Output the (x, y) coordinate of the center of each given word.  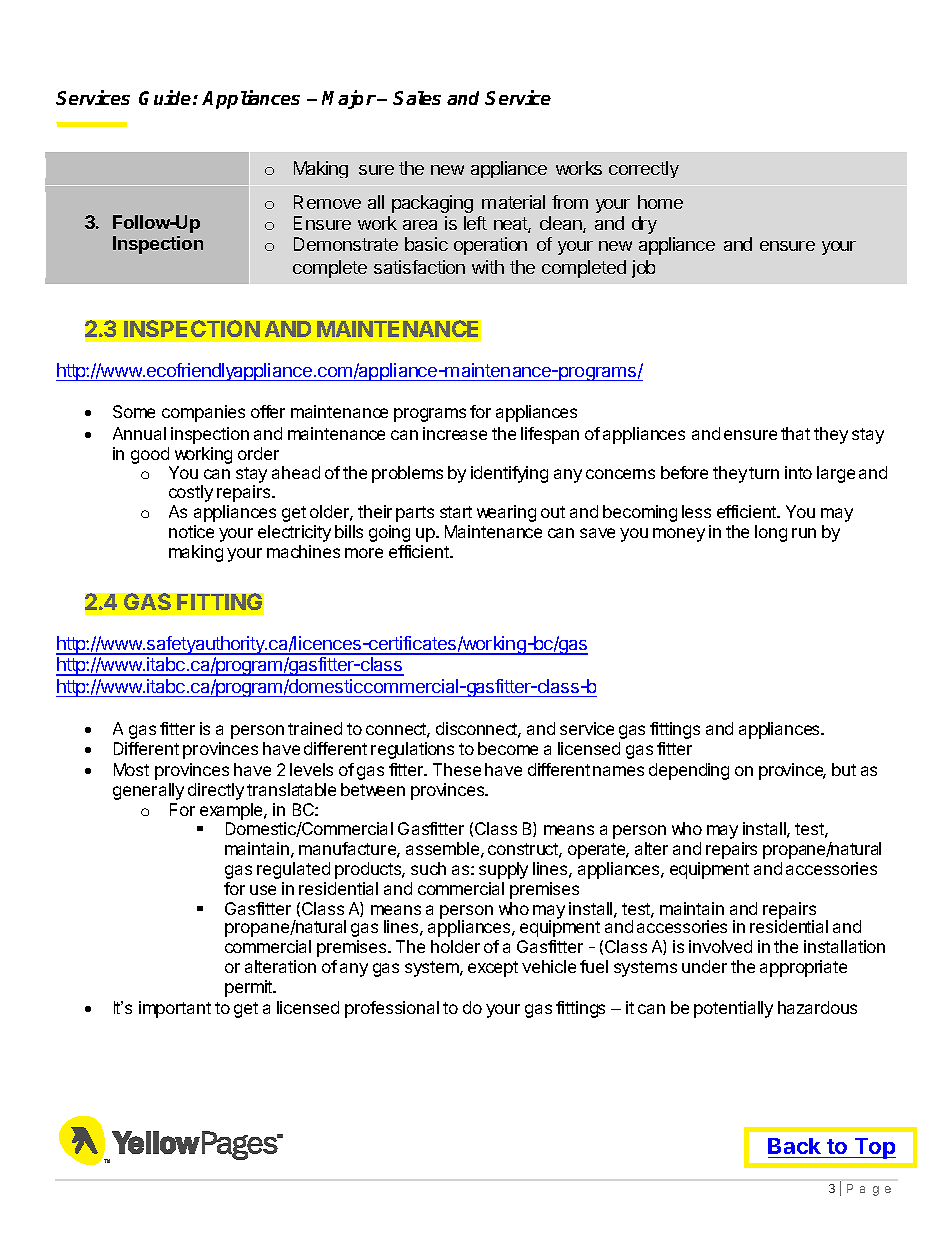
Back (794, 1146)
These (457, 769)
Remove (327, 202)
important (175, 1009)
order (258, 453)
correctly (644, 169)
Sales (417, 98)
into (798, 472)
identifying (509, 474)
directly (216, 791)
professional (392, 1009)
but (844, 769)
